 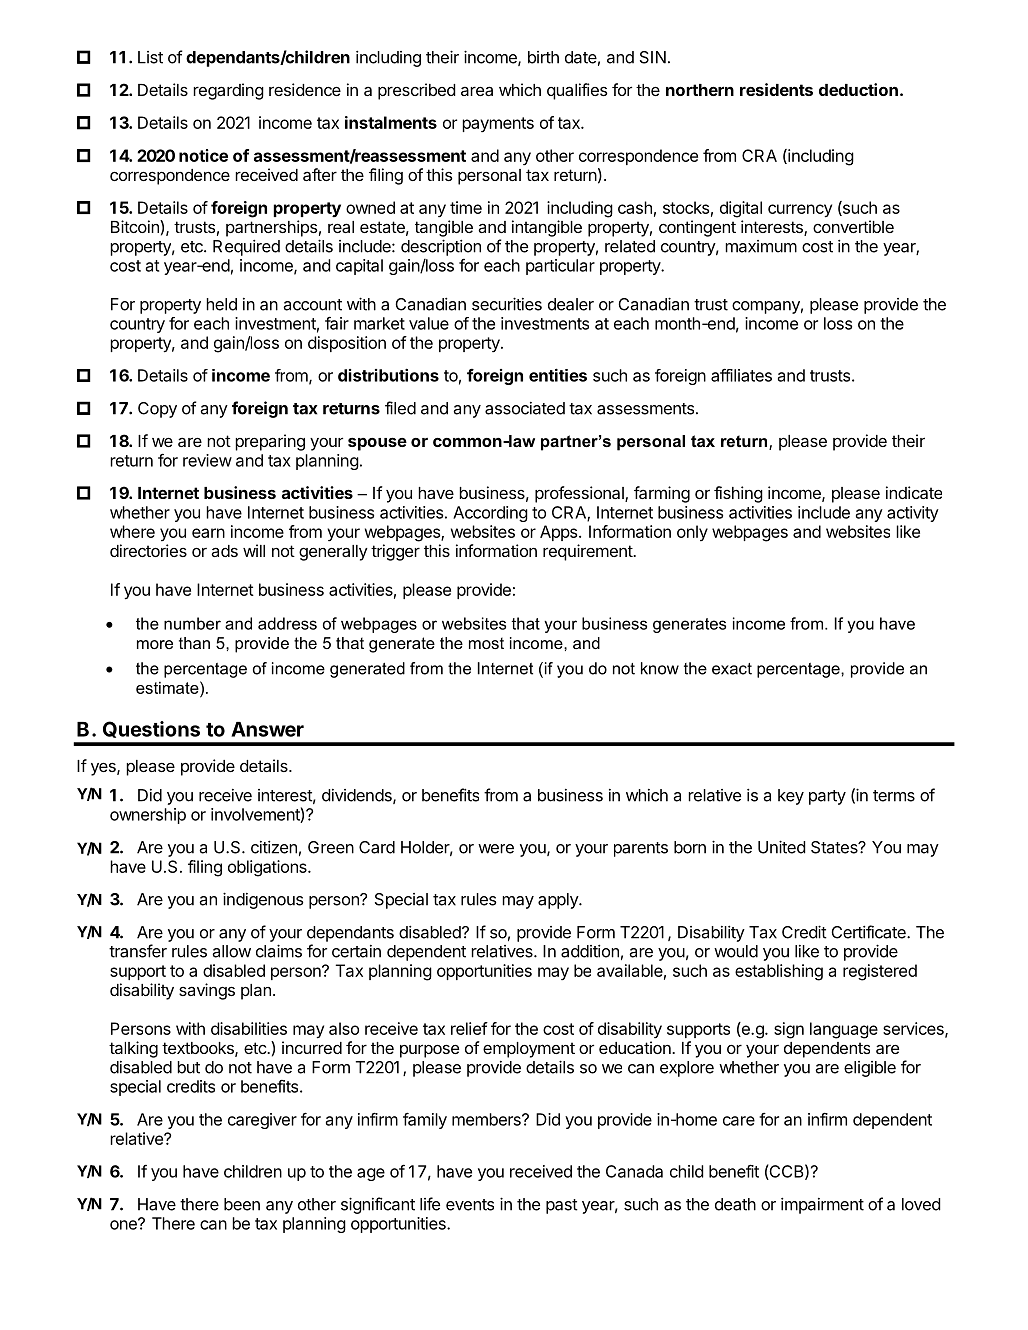 I want to click on been, so click(x=242, y=1204).
